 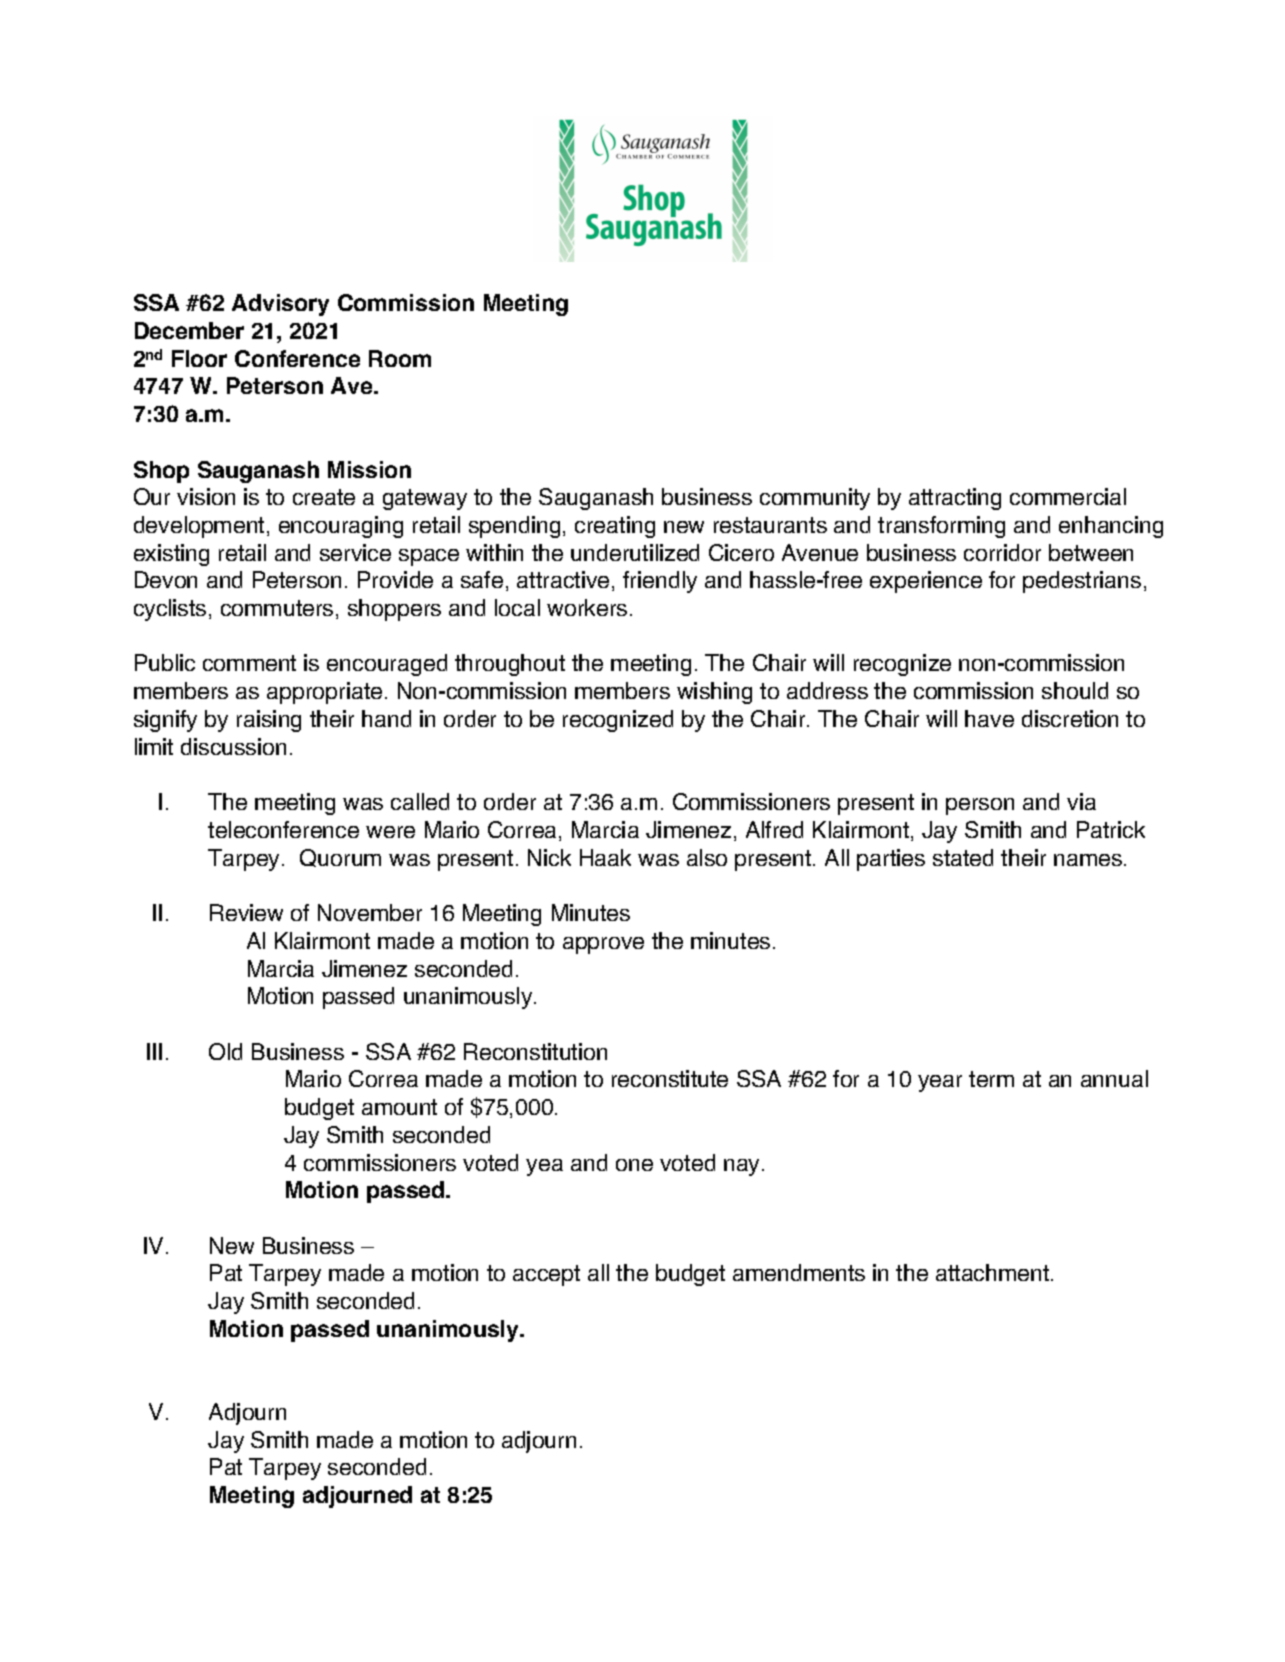 I want to click on Room, so click(x=400, y=358).
